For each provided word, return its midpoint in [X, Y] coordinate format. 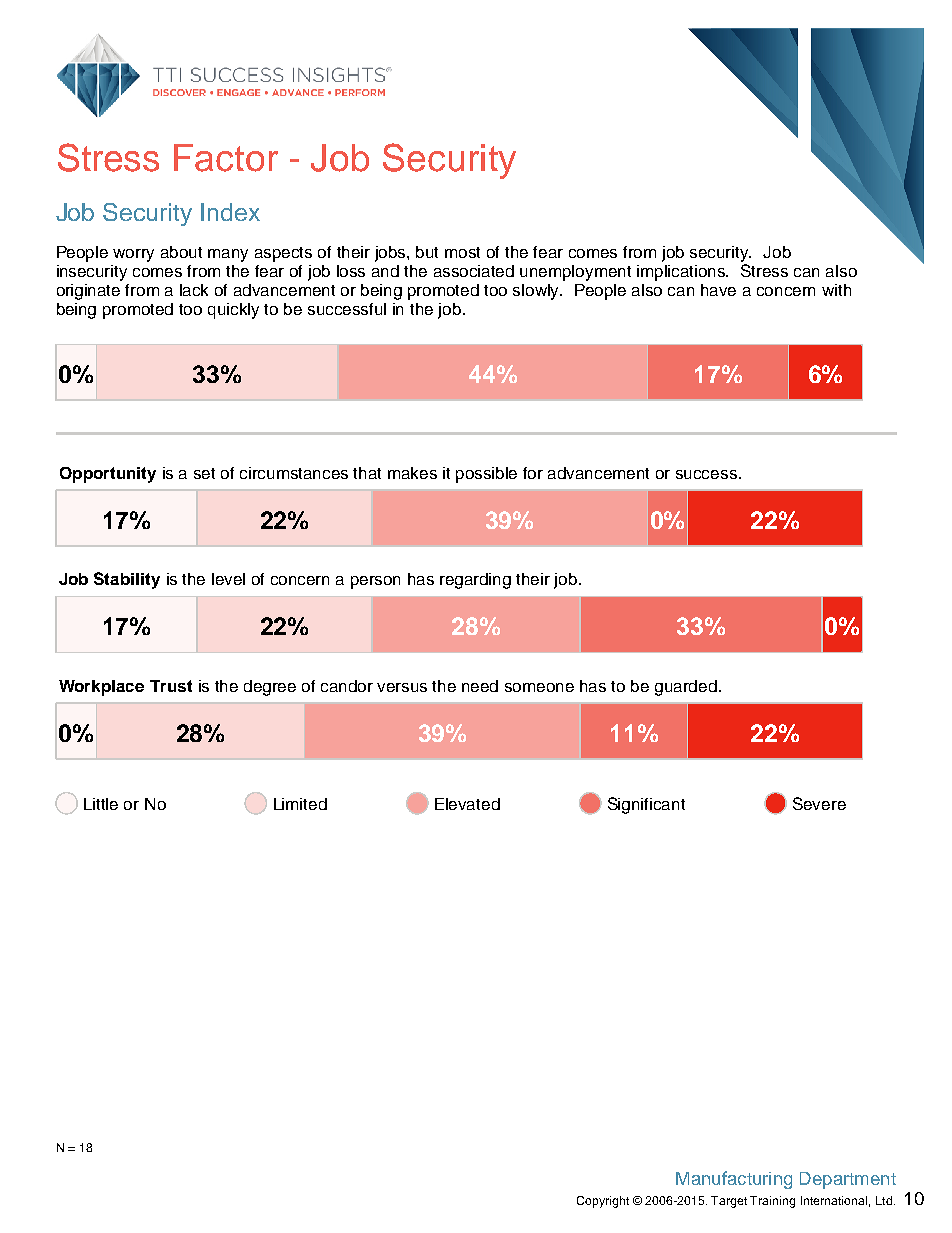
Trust [171, 686]
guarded [686, 688]
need [480, 686]
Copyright [603, 1202]
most [462, 252]
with [836, 290]
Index [230, 212]
